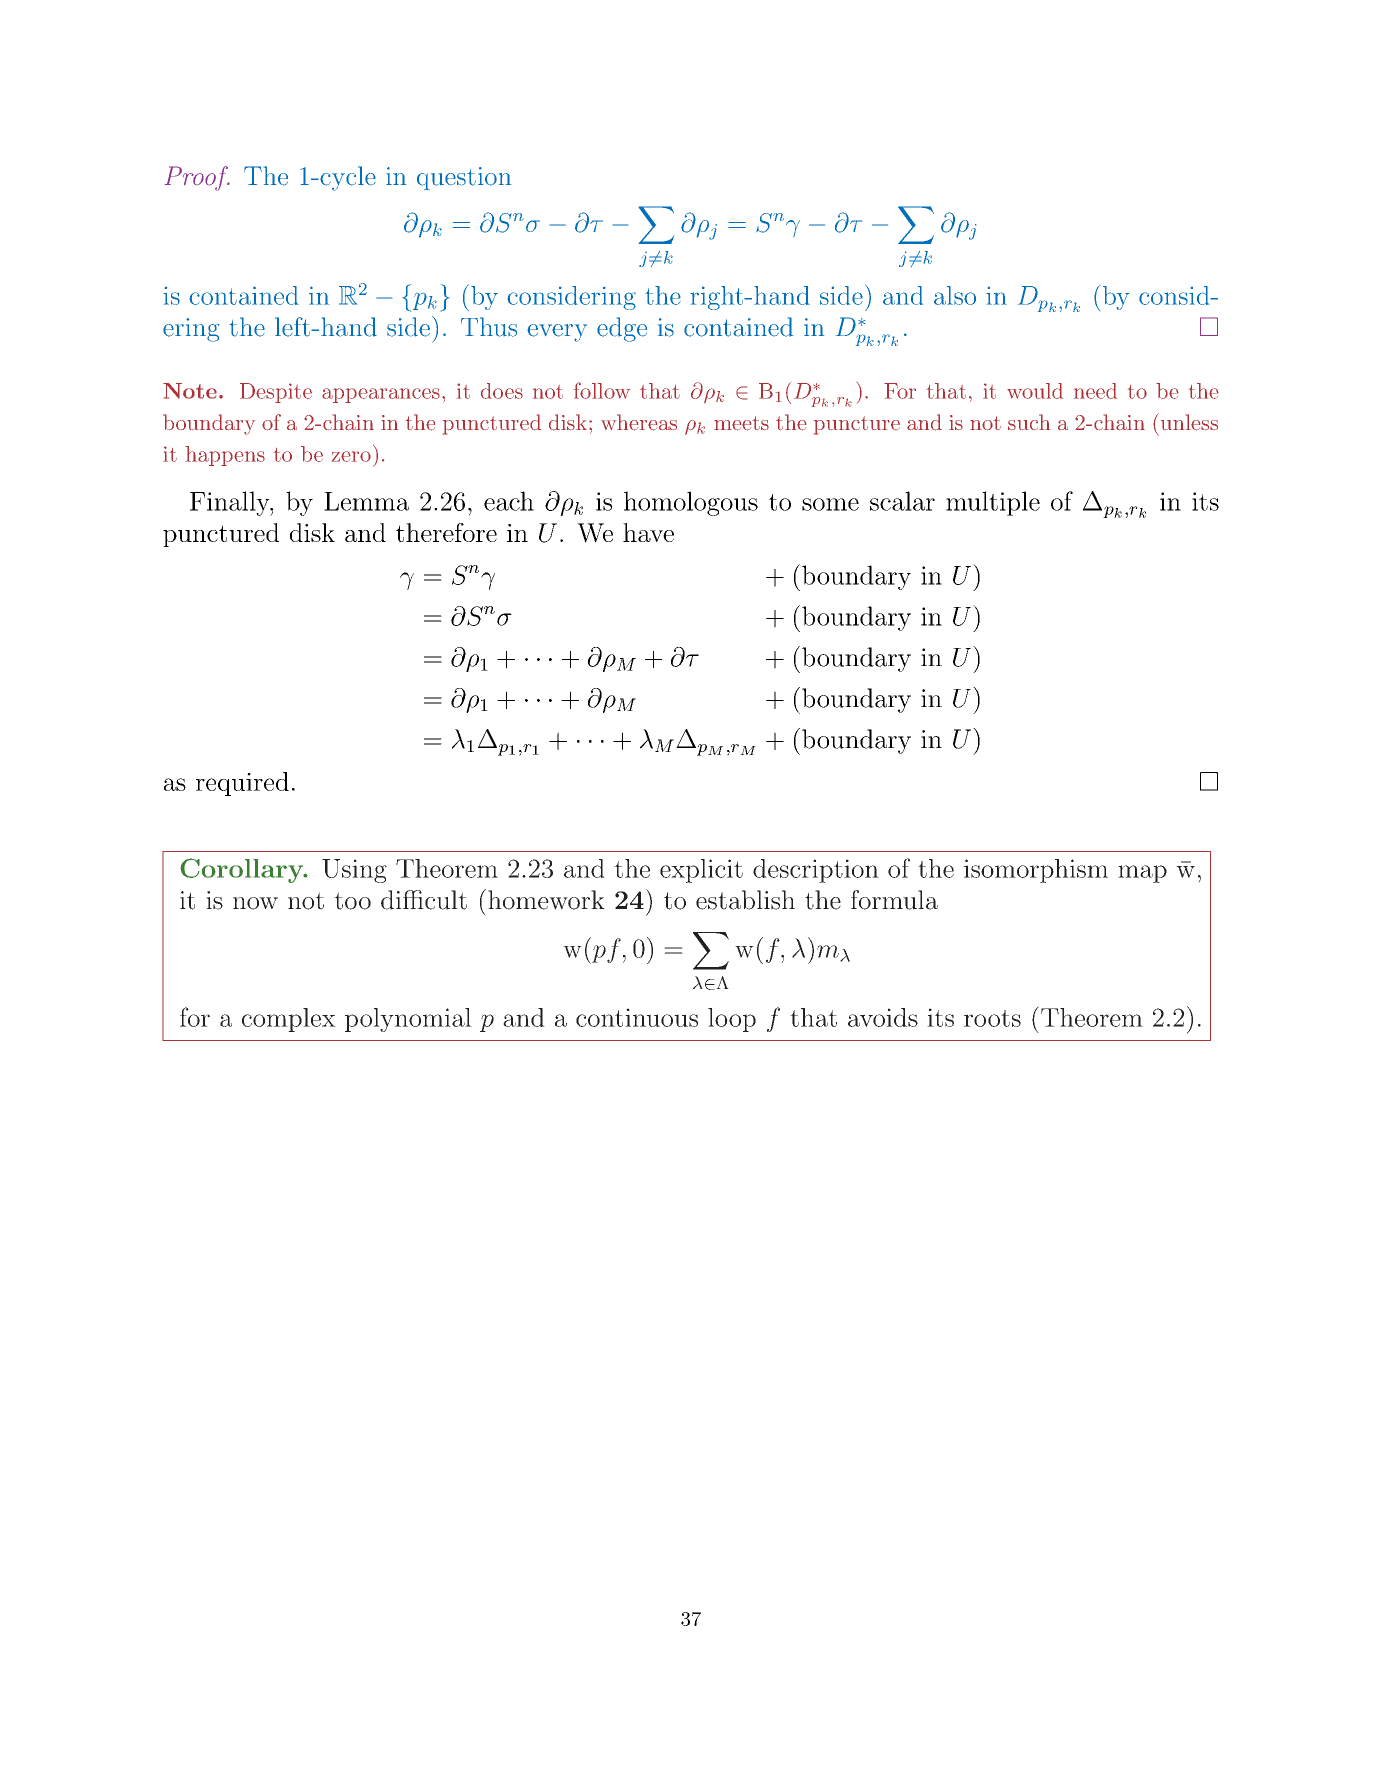 This page has height=1788, width=1382. What do you see at coordinates (732, 1020) in the page?
I see `loop` at bounding box center [732, 1020].
